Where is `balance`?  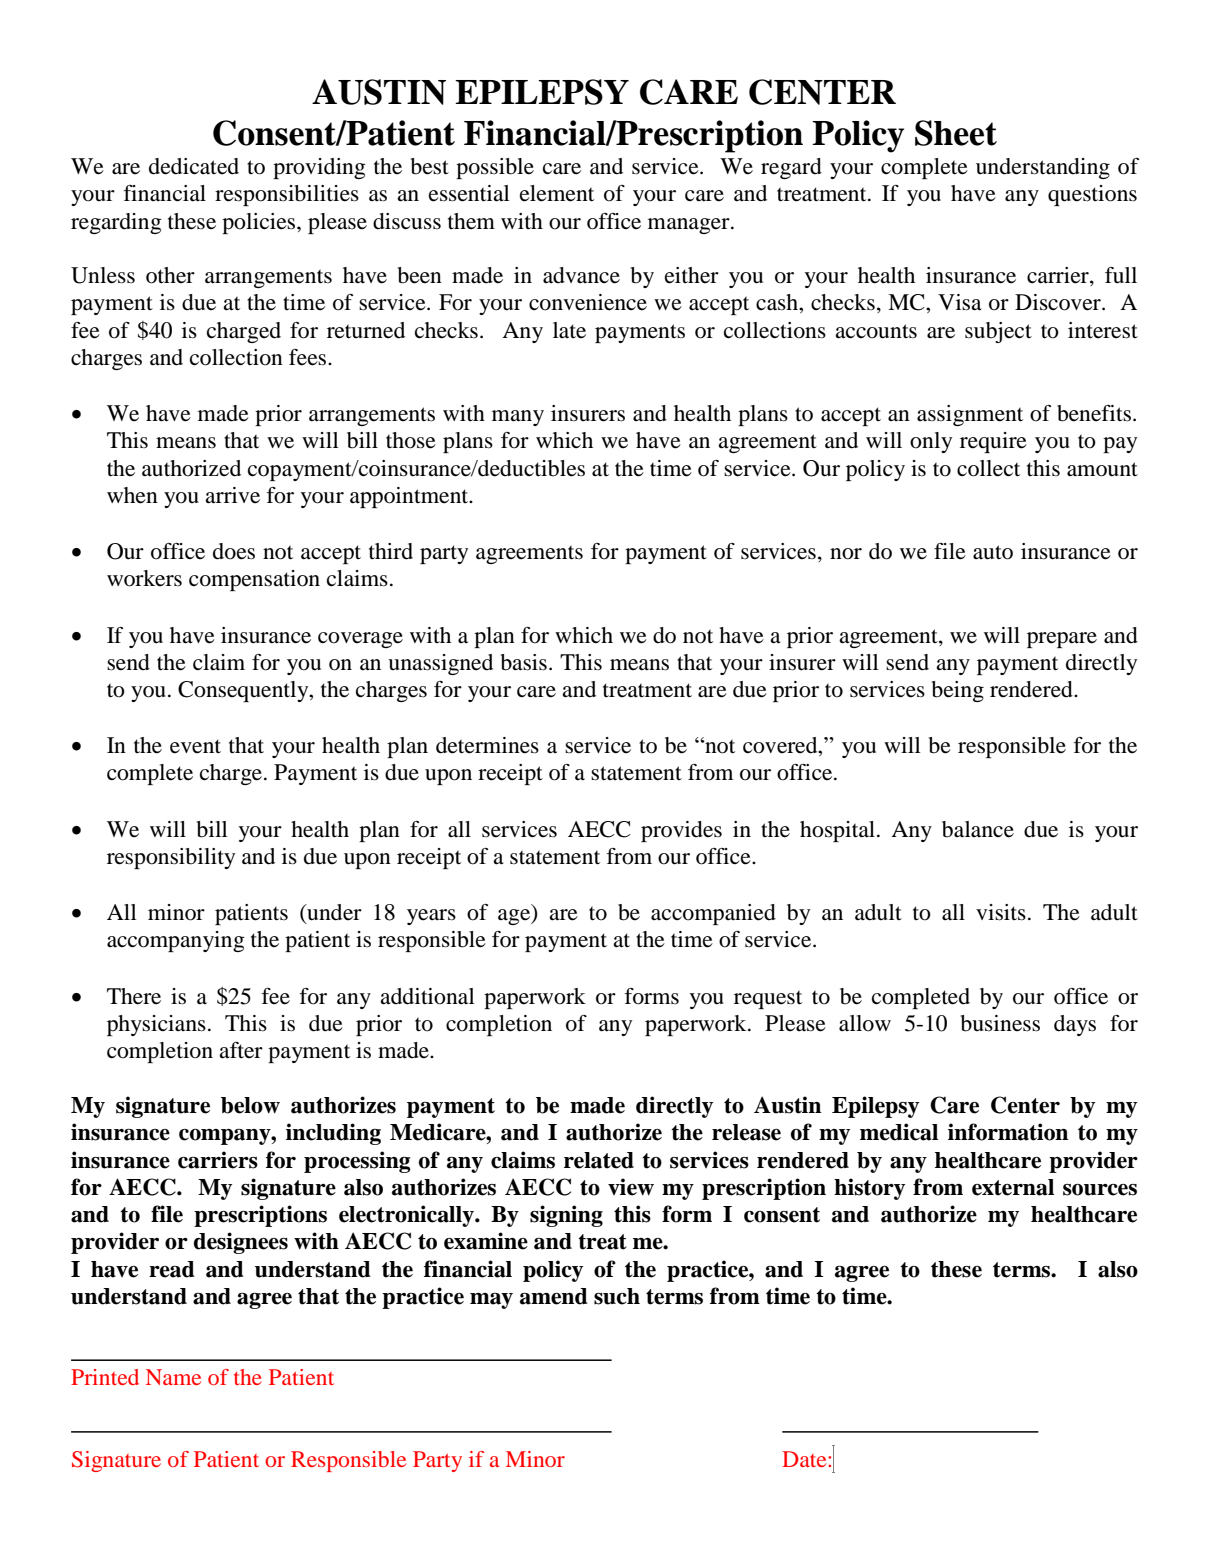 balance is located at coordinates (978, 829).
